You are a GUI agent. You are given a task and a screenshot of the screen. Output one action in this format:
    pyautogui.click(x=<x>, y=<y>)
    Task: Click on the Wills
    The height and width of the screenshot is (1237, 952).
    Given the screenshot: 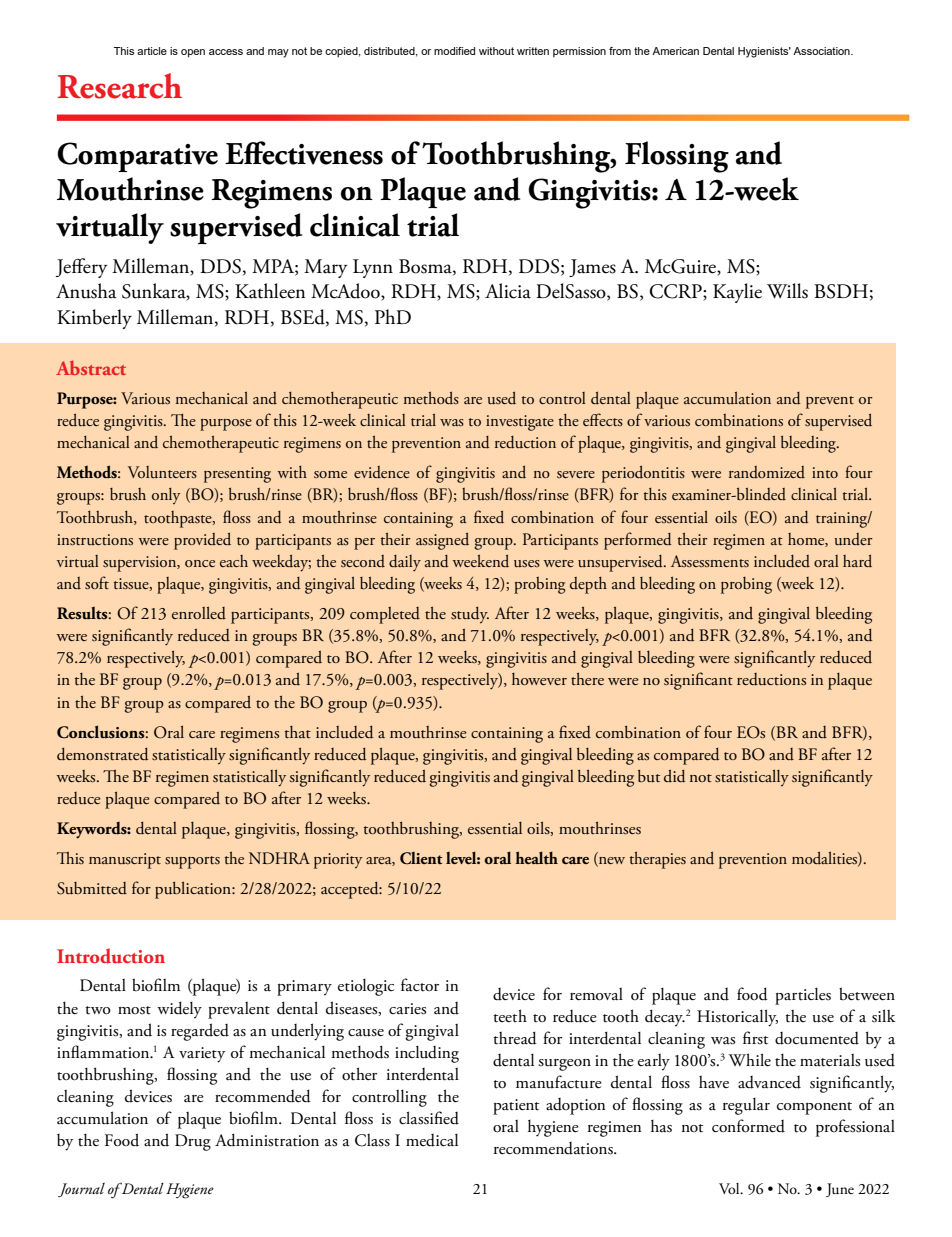 What is the action you would take?
    pyautogui.click(x=787, y=291)
